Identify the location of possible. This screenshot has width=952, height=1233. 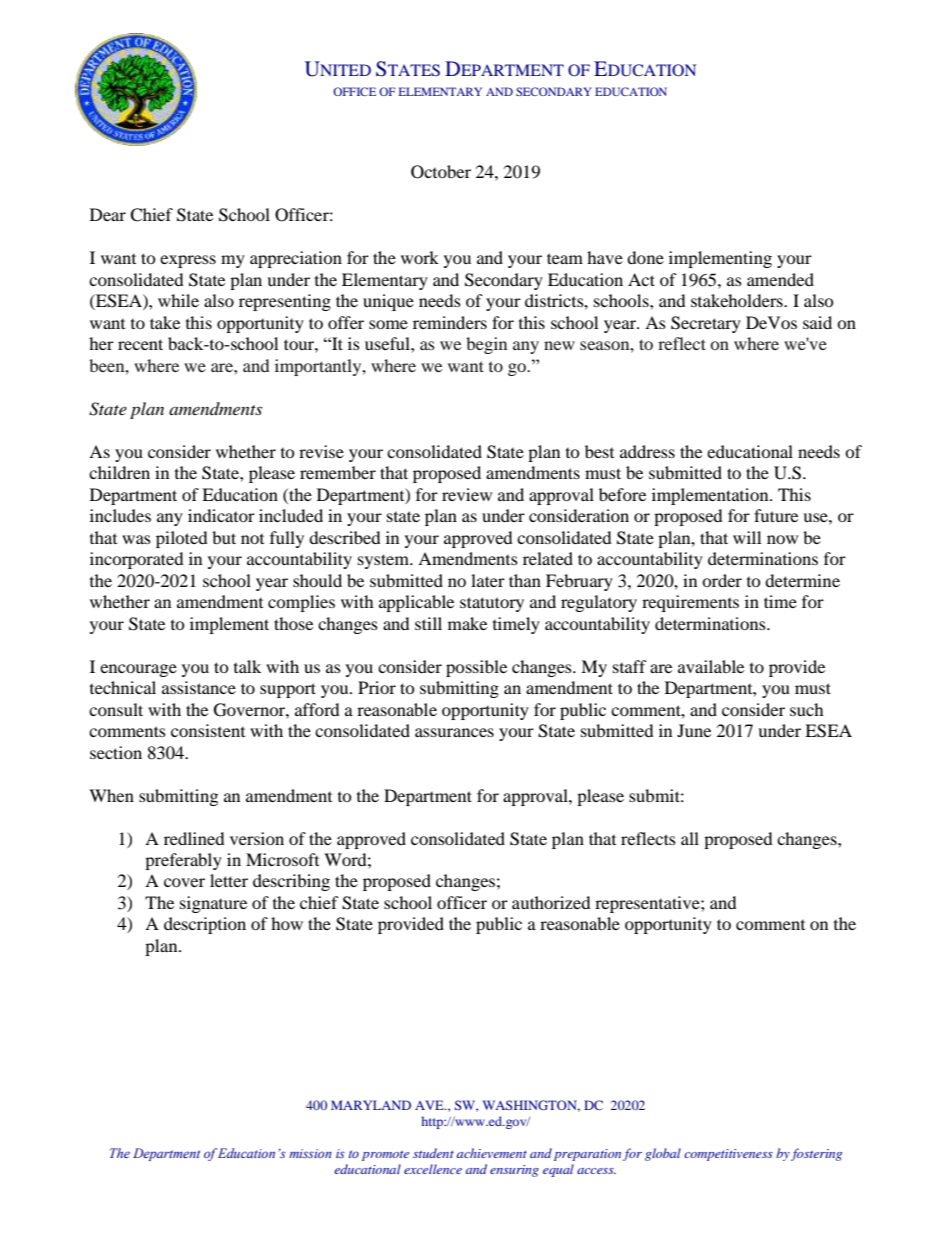
(476, 668).
